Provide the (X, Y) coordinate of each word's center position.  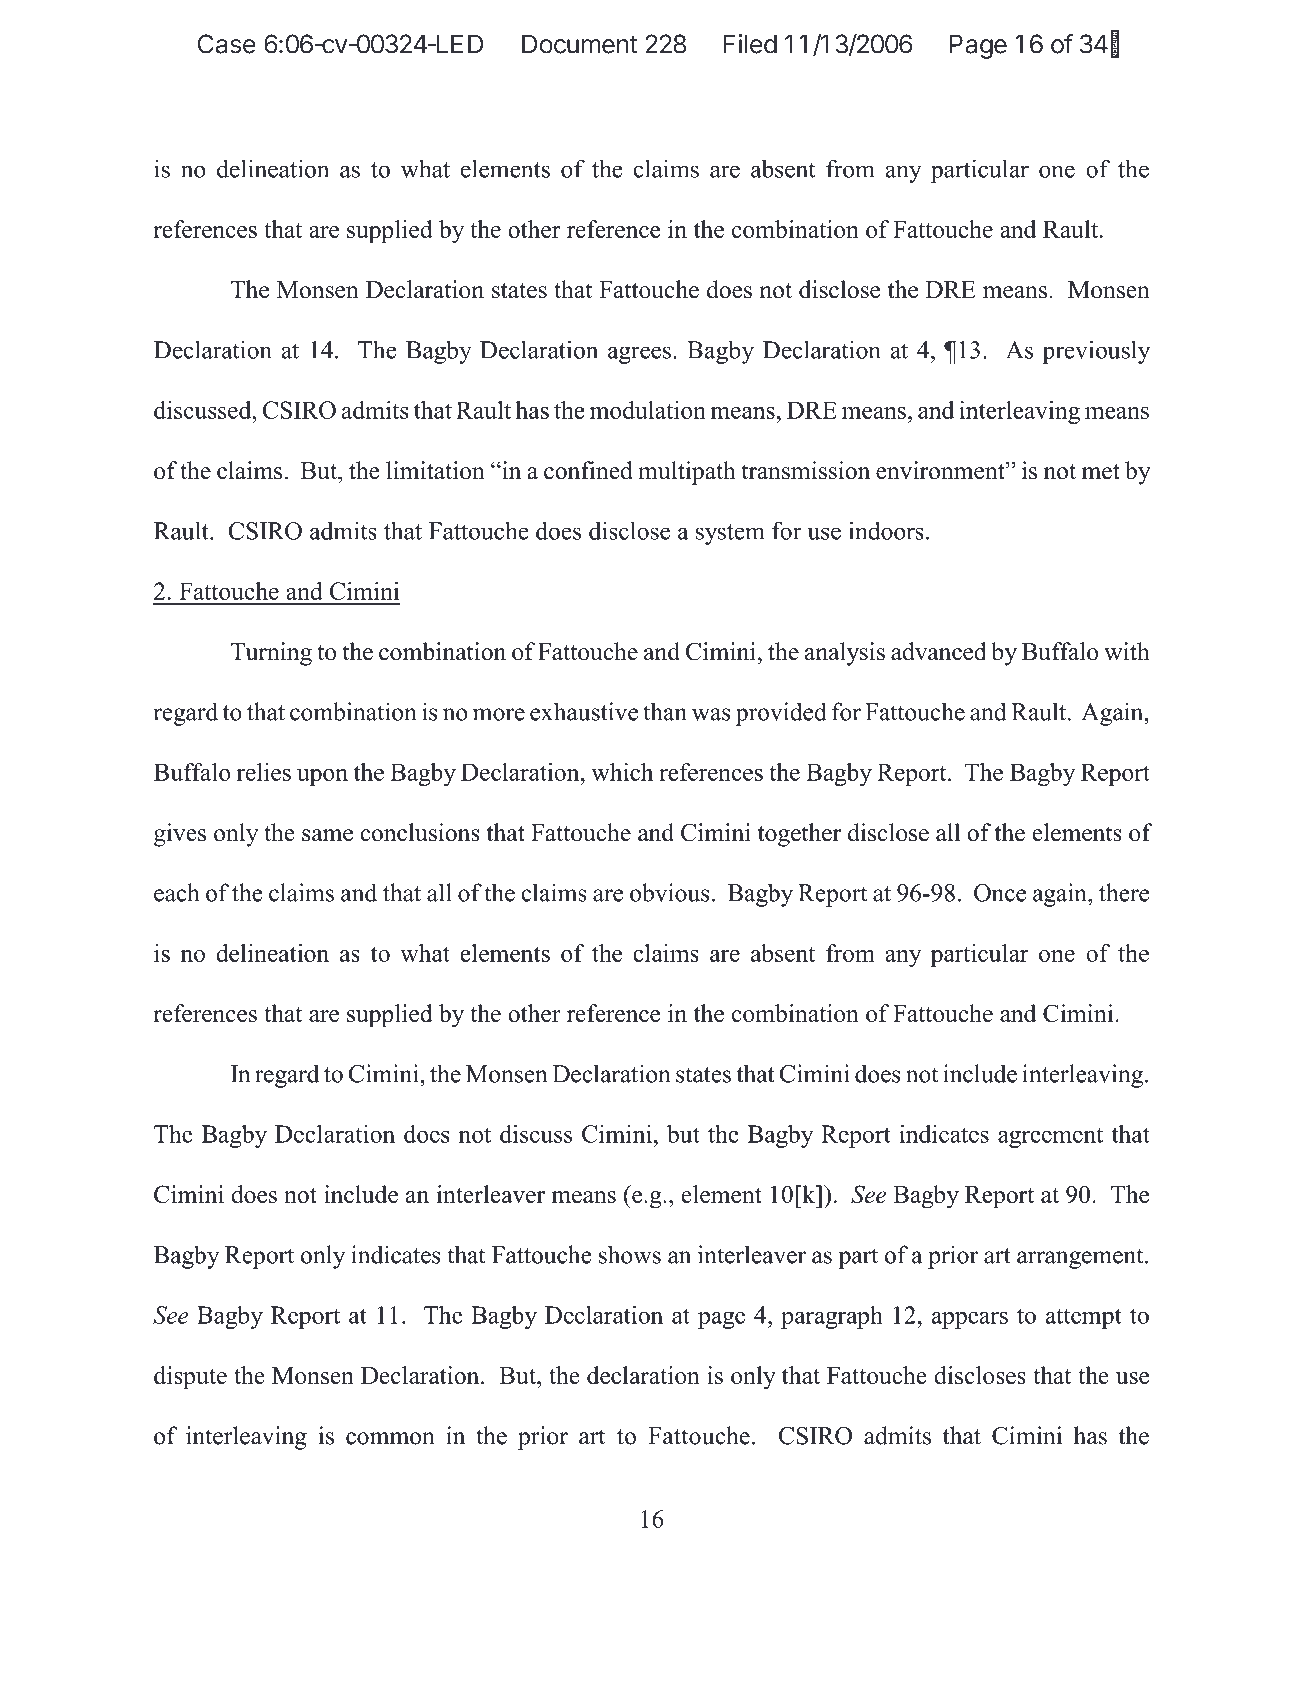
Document (579, 44)
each (176, 892)
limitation (435, 470)
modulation (648, 410)
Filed (750, 44)
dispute (190, 1378)
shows (630, 1254)
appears (970, 1320)
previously (1096, 352)
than (665, 711)
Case (227, 44)
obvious (670, 892)
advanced (939, 651)
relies (263, 772)
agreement (1050, 1137)
